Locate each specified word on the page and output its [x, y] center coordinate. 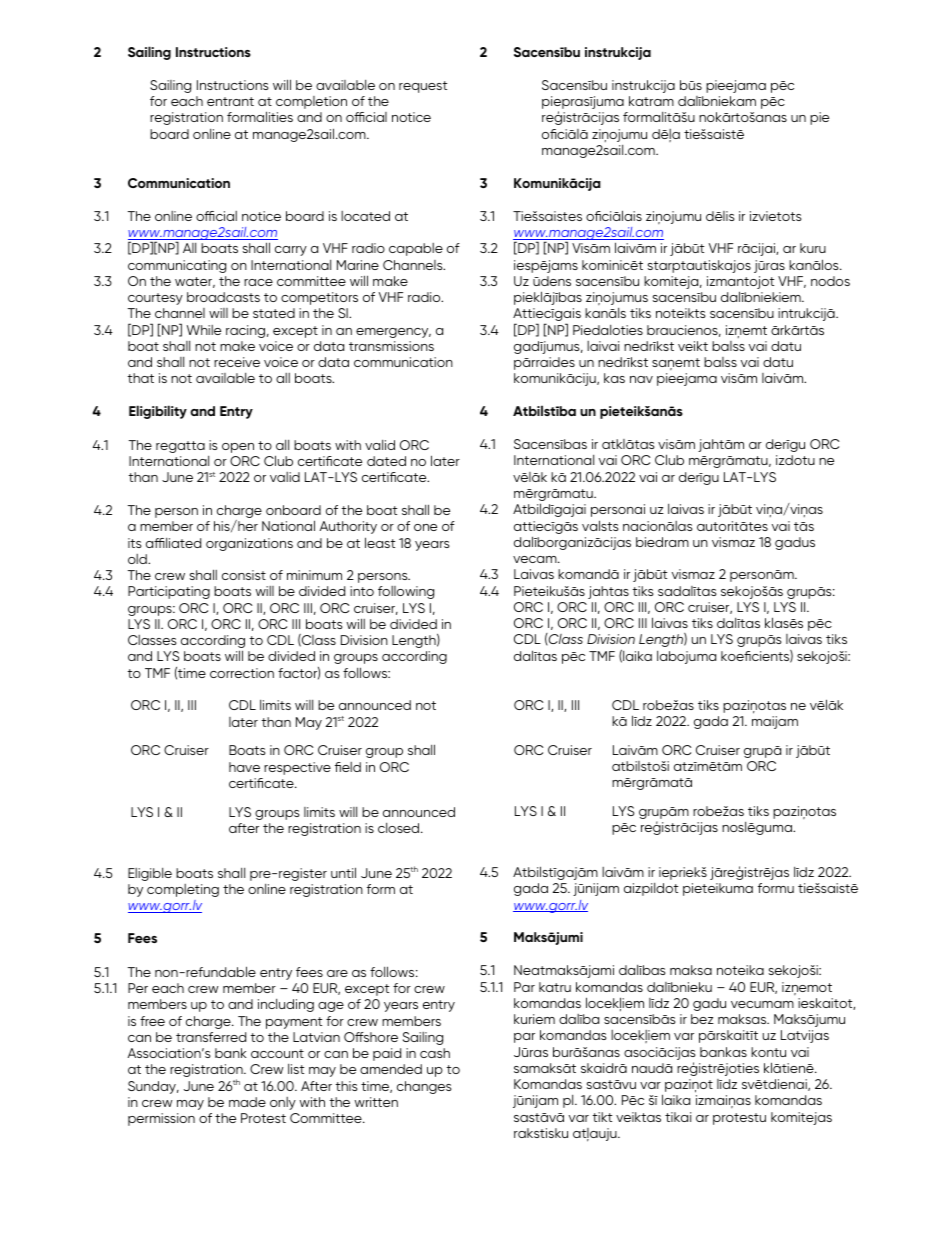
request [423, 87]
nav [641, 379]
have [244, 767]
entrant [230, 101]
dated [386, 461]
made [247, 1102]
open [238, 448]
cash [435, 1053]
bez [702, 1019]
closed [400, 828]
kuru [813, 248]
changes [424, 1087]
